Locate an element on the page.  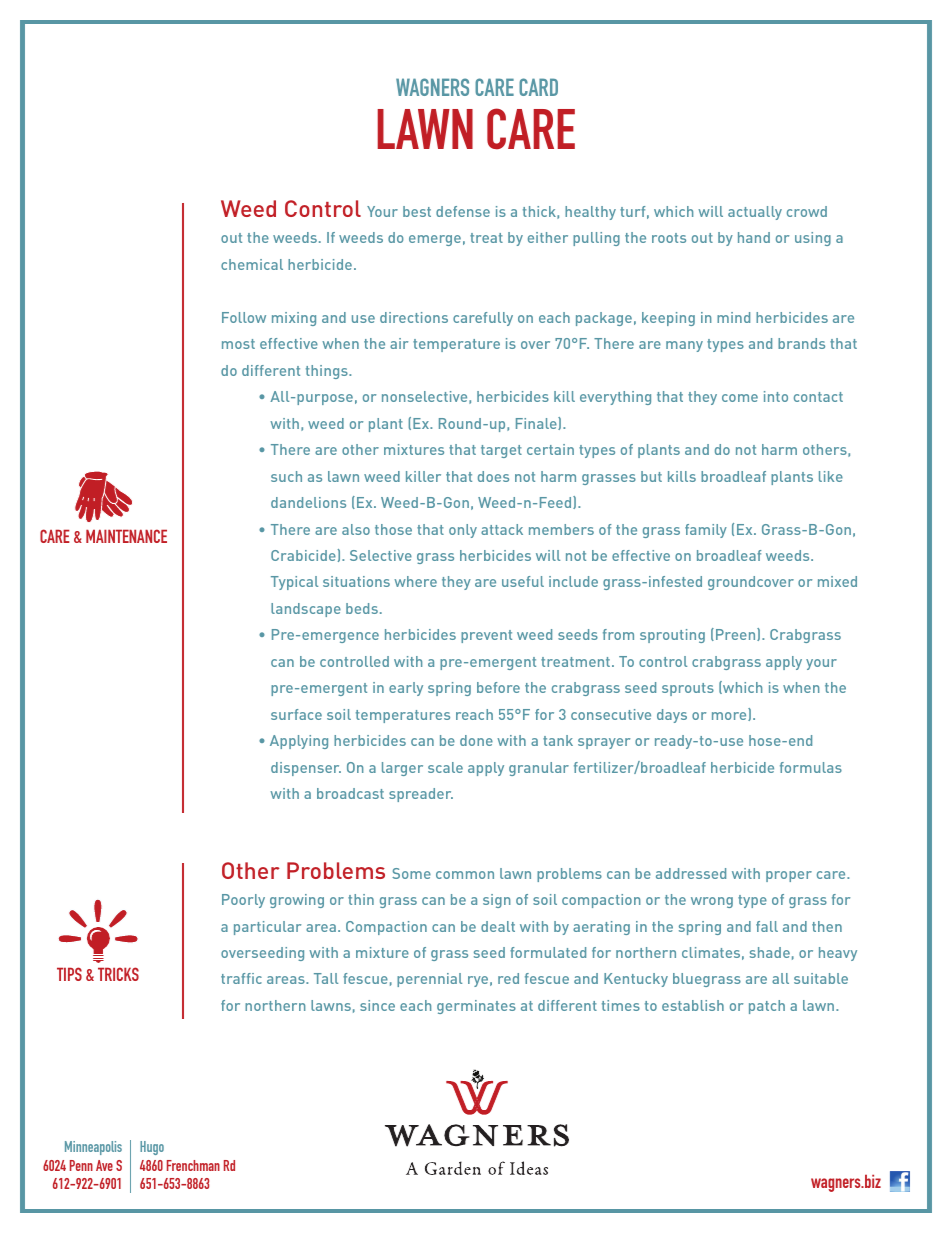
germinates is located at coordinates (476, 1007).
